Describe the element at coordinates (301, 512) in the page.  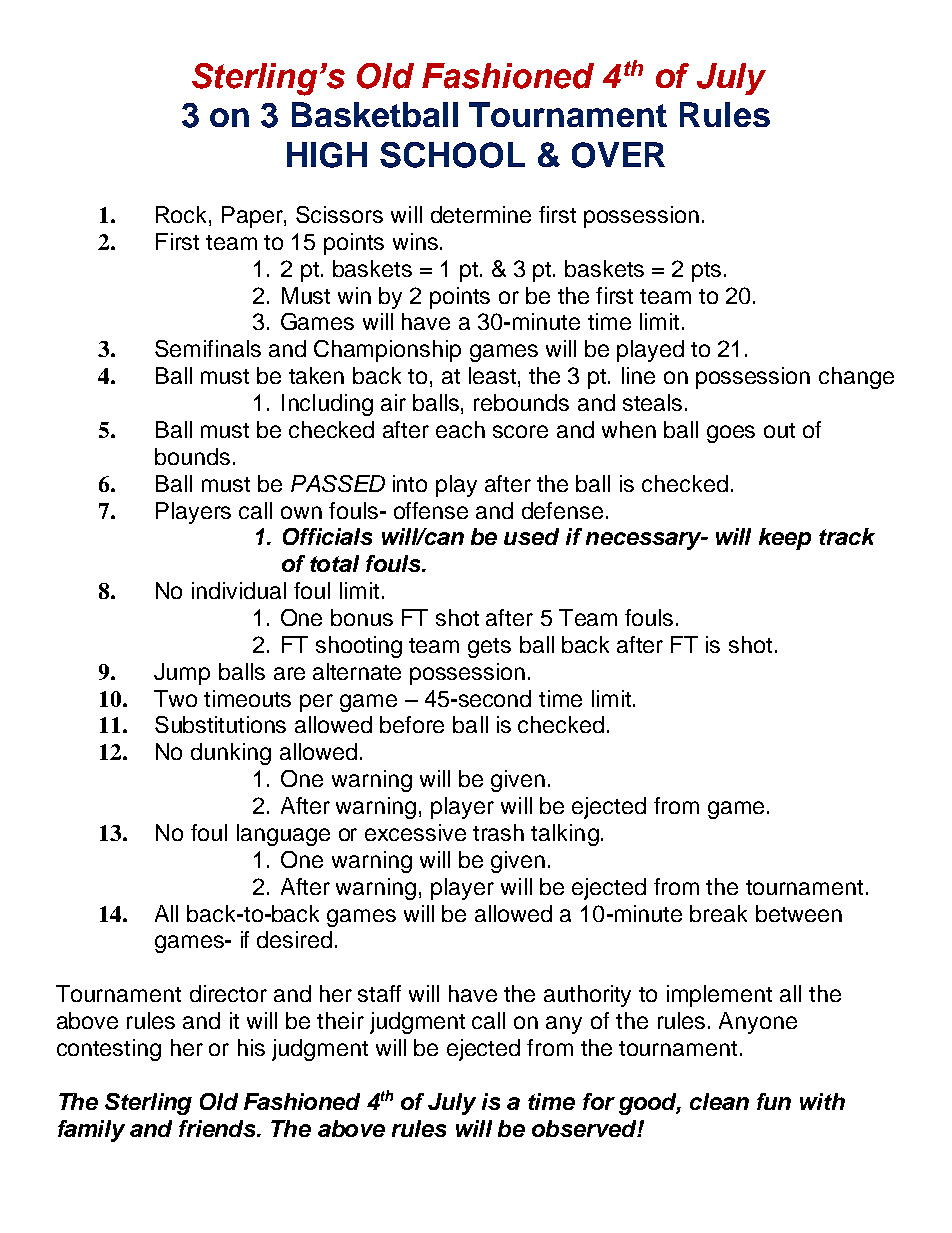
I see `own` at that location.
